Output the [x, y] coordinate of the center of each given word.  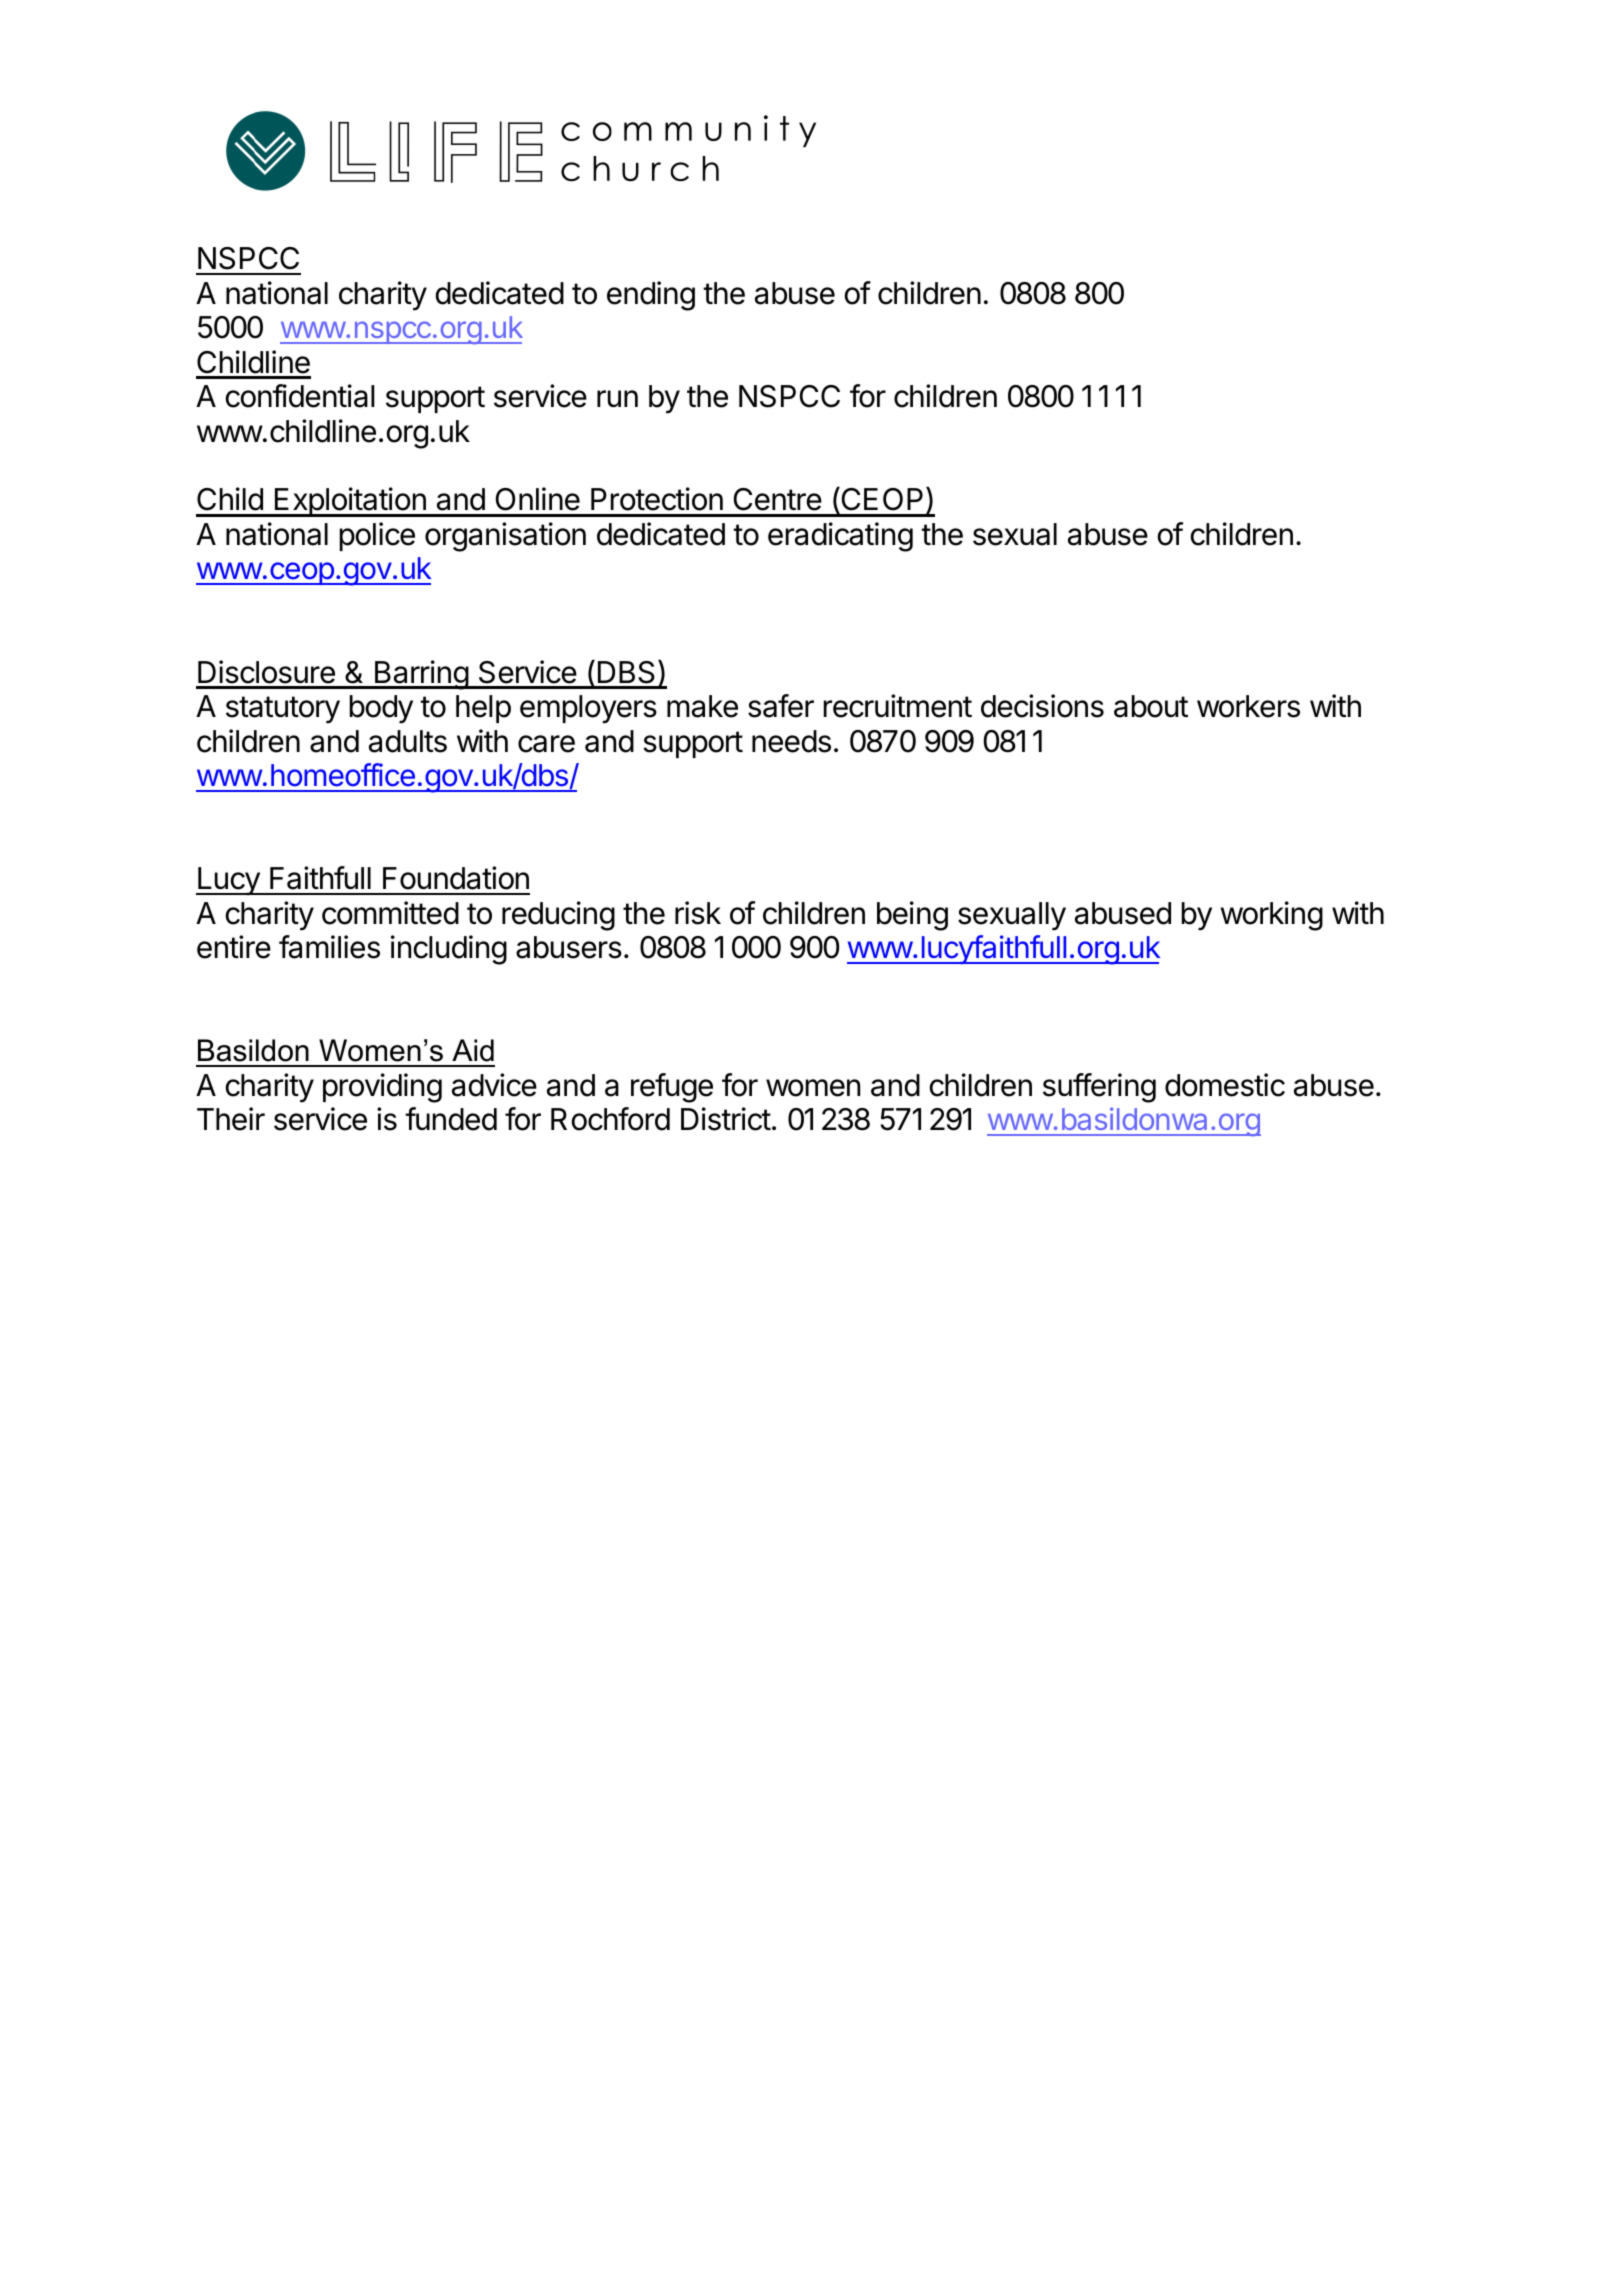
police [377, 536]
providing [382, 1088]
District [726, 1119]
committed [390, 913]
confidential [300, 396]
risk [698, 913]
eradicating [840, 537]
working [1271, 916]
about [1151, 706]
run [617, 398]
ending [651, 296]
